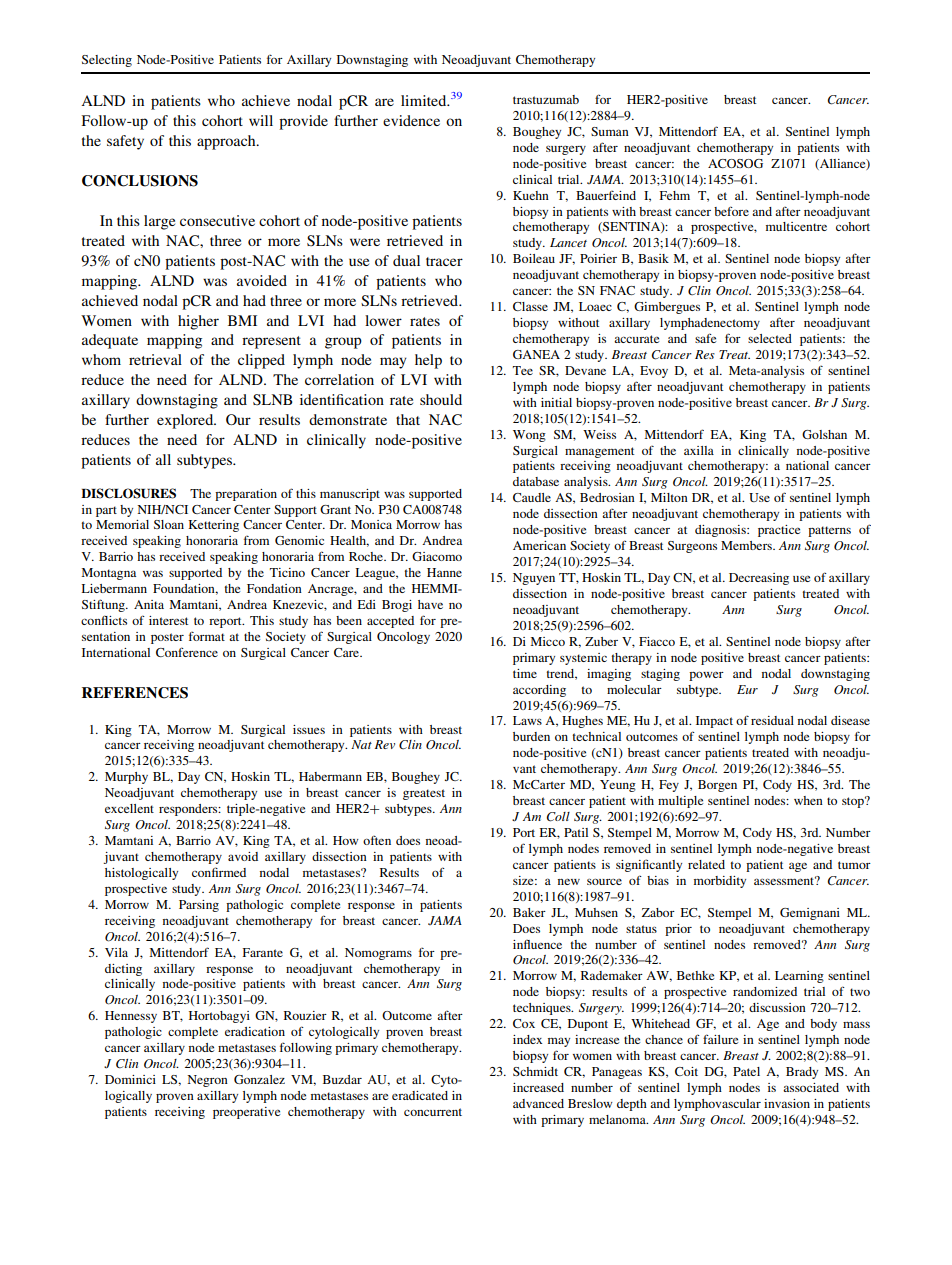 The image size is (952, 1265). What do you see at coordinates (261, 120) in the image?
I see `will` at bounding box center [261, 120].
